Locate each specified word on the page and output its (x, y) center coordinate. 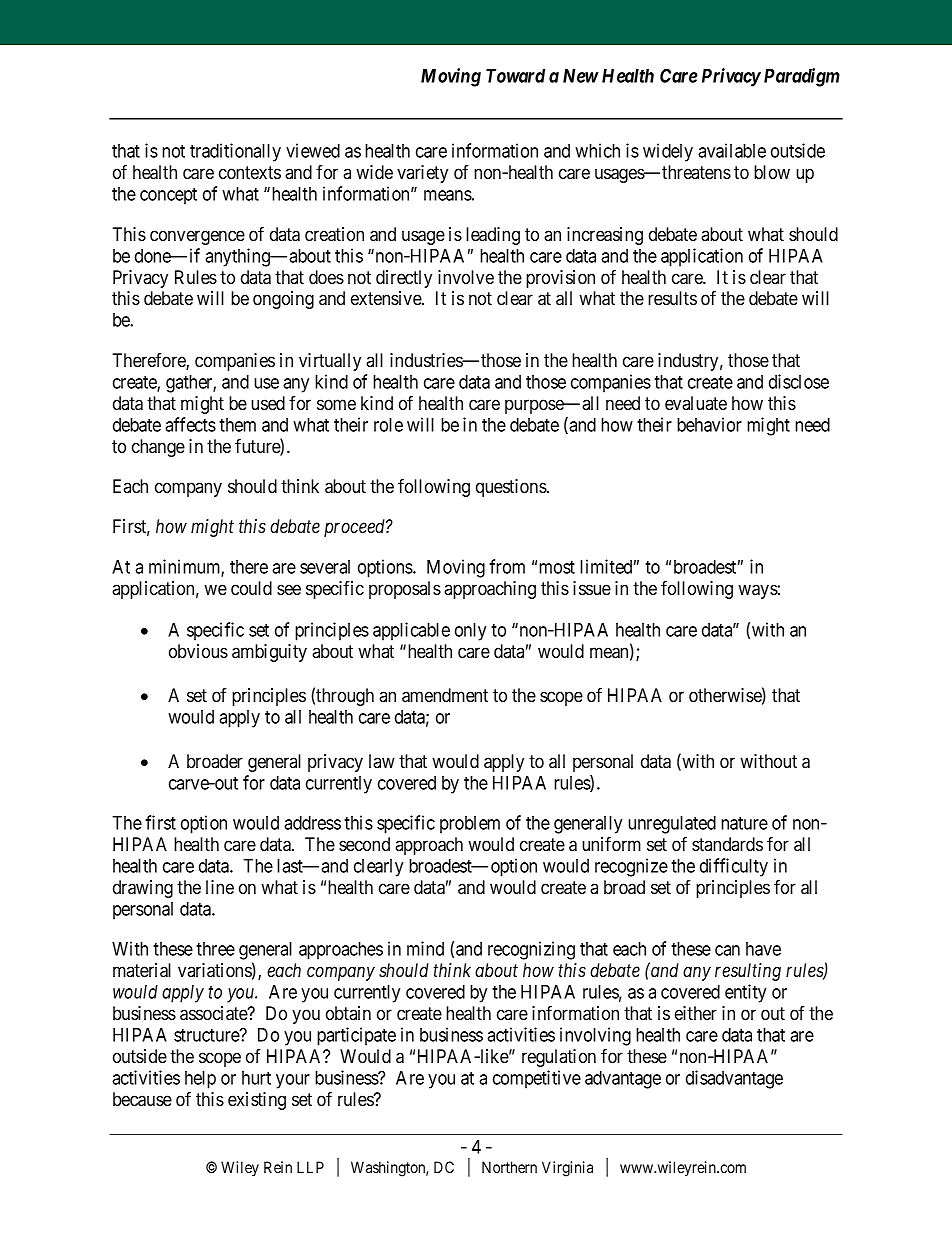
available (732, 150)
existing (257, 1101)
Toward (515, 76)
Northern (509, 1167)
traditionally (235, 152)
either (696, 1013)
